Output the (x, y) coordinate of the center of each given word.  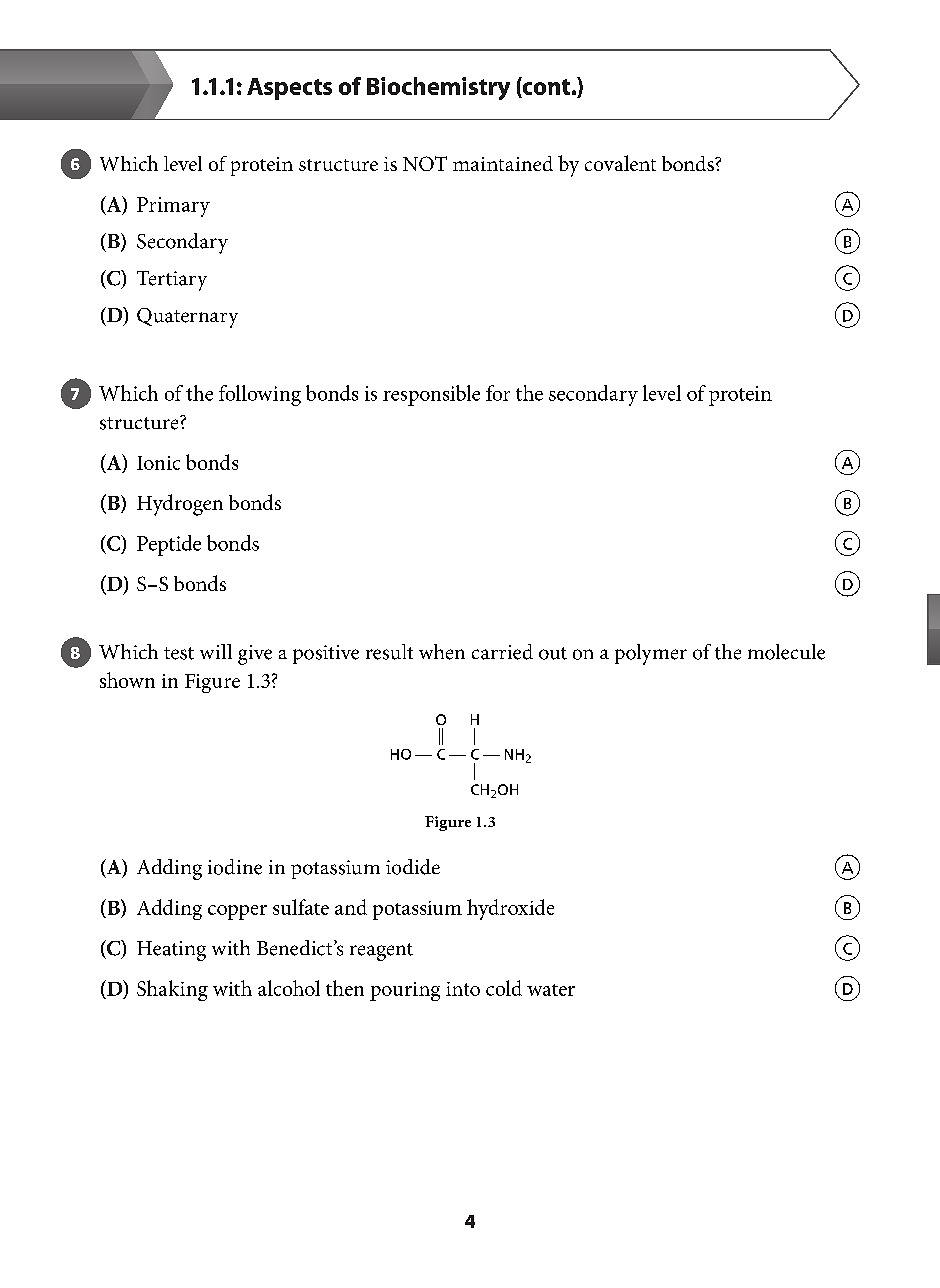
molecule (786, 652)
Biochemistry (438, 88)
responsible (431, 395)
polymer (651, 654)
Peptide (169, 545)
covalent (620, 163)
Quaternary (187, 318)
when (442, 652)
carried (502, 652)
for (498, 393)
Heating (171, 951)
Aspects (289, 89)
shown (127, 680)
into (463, 989)
